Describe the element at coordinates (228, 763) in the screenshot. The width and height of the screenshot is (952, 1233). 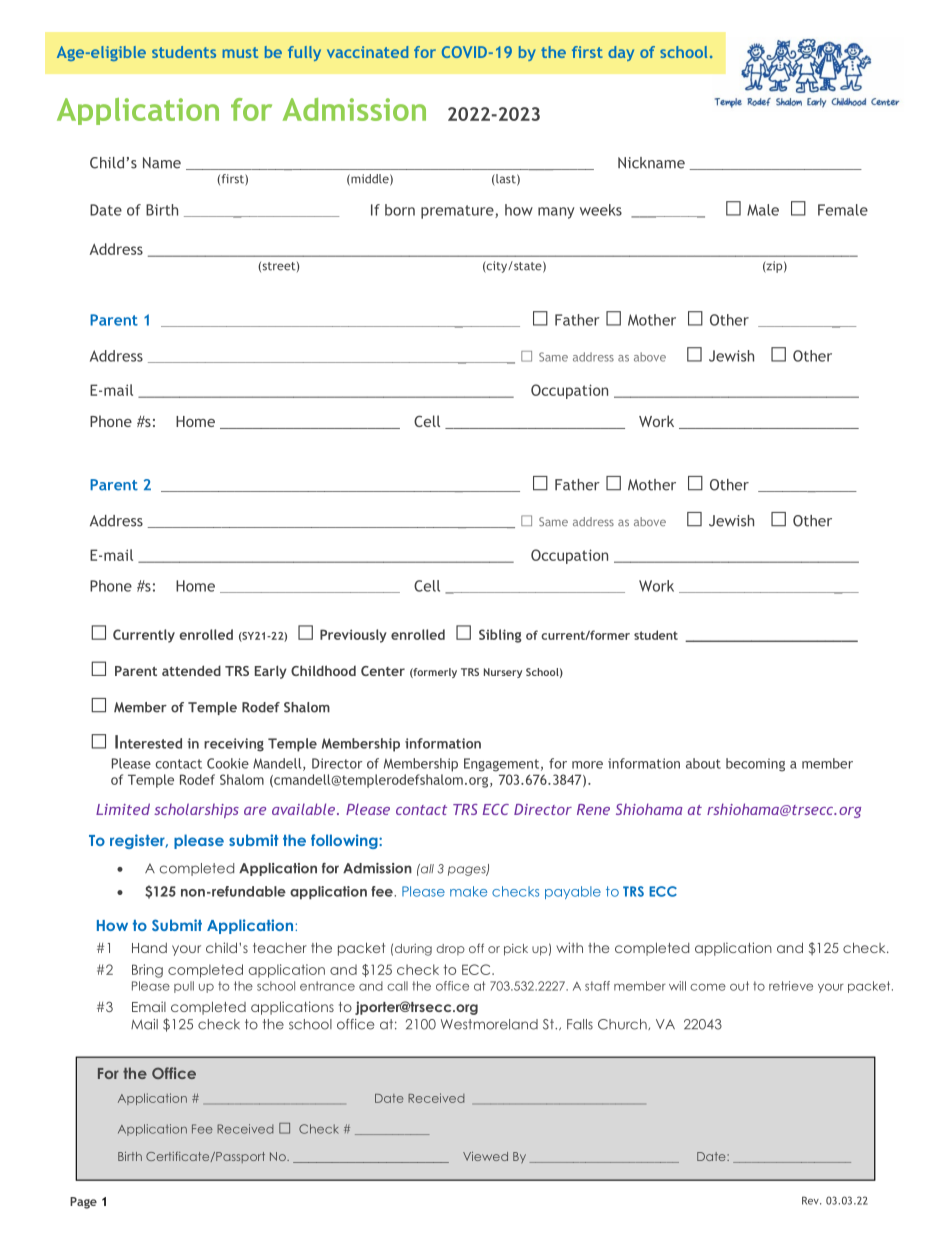
I see `Cookie` at that location.
